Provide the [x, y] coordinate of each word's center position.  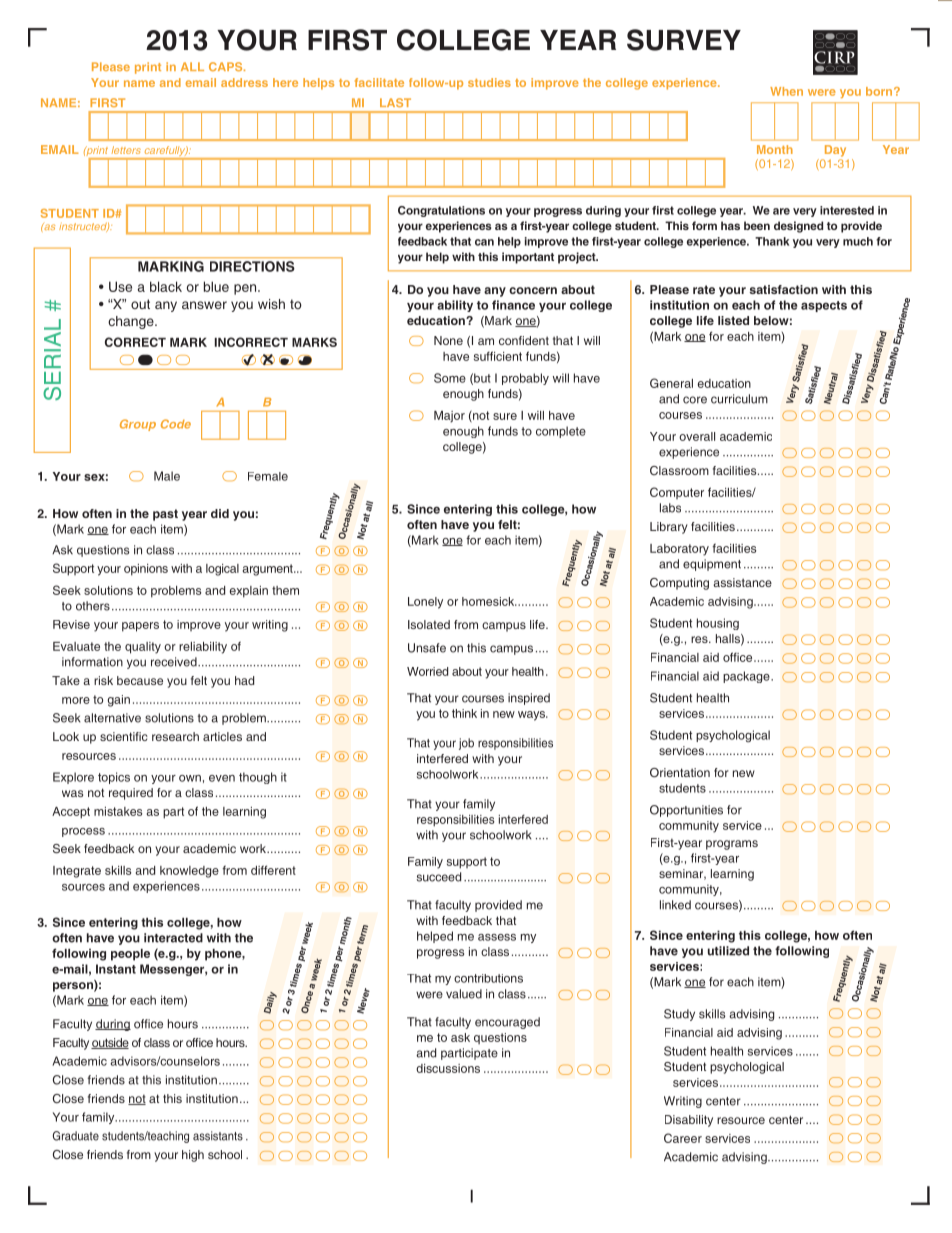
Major [449, 417]
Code [176, 424]
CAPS [227, 66]
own [190, 778]
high [193, 1156]
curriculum [739, 399]
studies [489, 82]
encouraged [507, 1023]
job [466, 744]
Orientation [680, 773]
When [786, 91]
